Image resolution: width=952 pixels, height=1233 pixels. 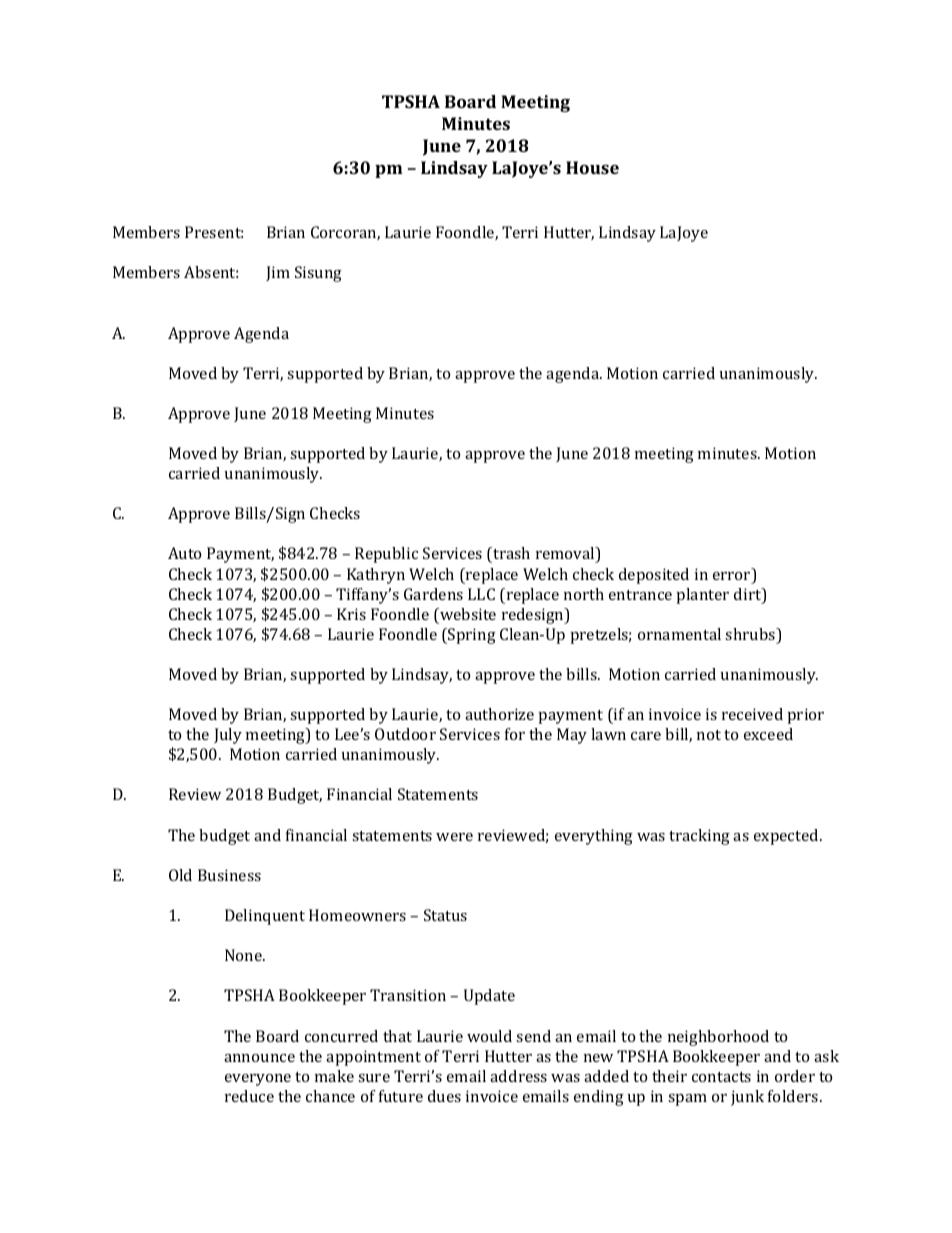 I want to click on Jim, so click(x=278, y=273).
